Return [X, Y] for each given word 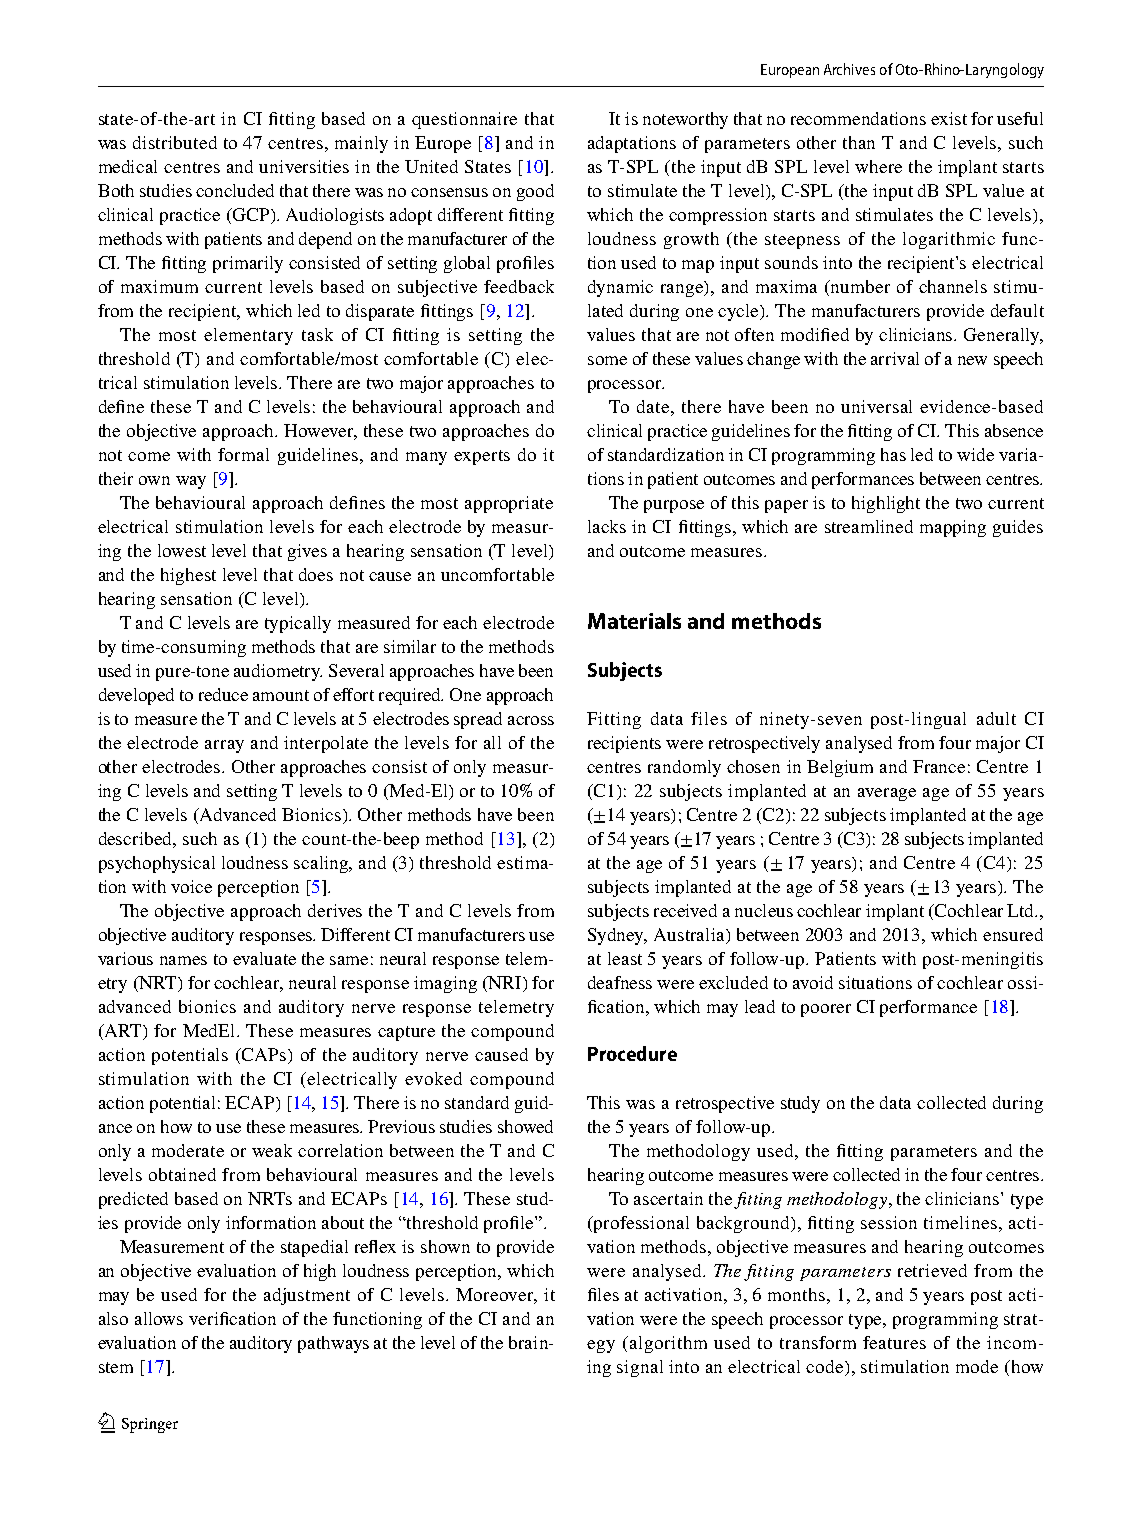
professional [640, 1224]
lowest [182, 550]
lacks [607, 526]
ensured [1013, 934]
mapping [953, 528]
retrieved [932, 1270]
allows [159, 1318]
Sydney [617, 936]
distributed [175, 142]
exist [949, 118]
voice [191, 886]
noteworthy [685, 120]
